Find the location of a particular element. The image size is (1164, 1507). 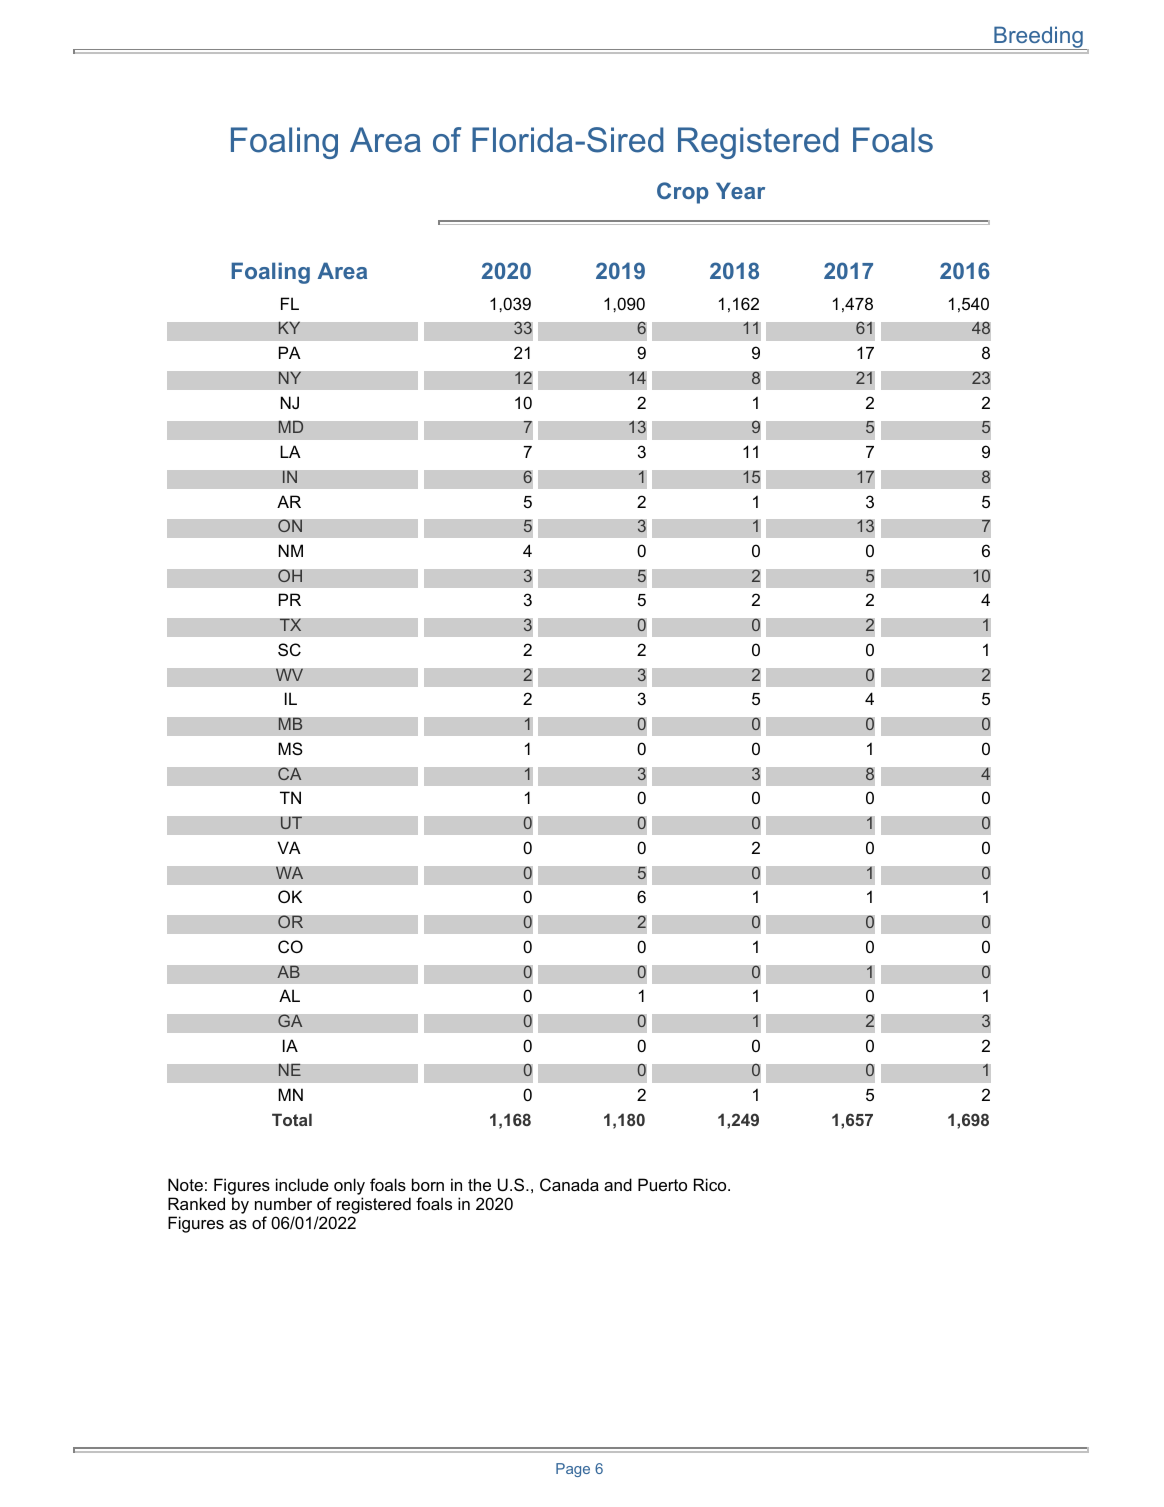

Canada is located at coordinates (569, 1184).
